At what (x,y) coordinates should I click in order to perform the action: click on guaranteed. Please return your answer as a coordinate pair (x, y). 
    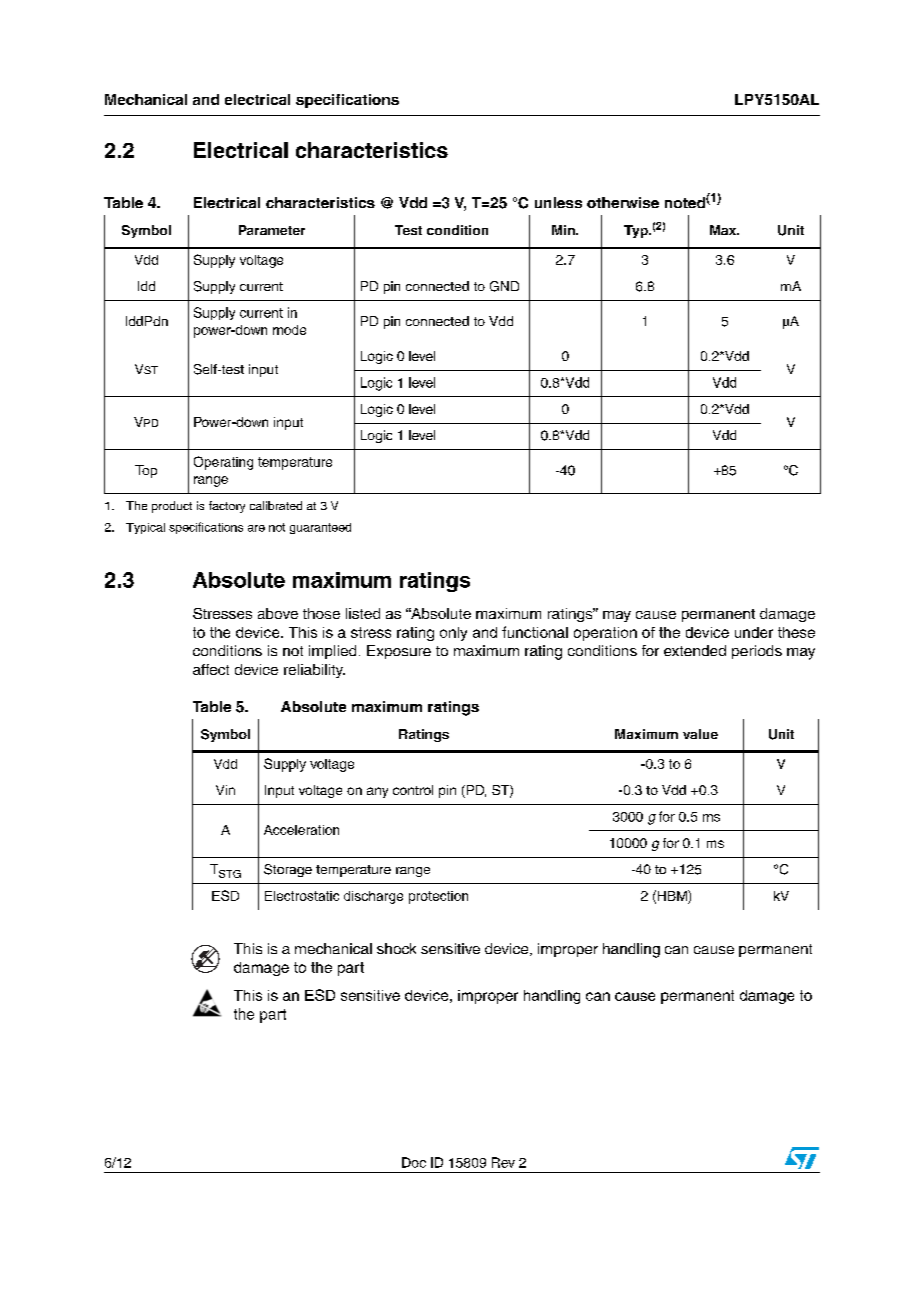
    Looking at the image, I should click on (320, 528).
